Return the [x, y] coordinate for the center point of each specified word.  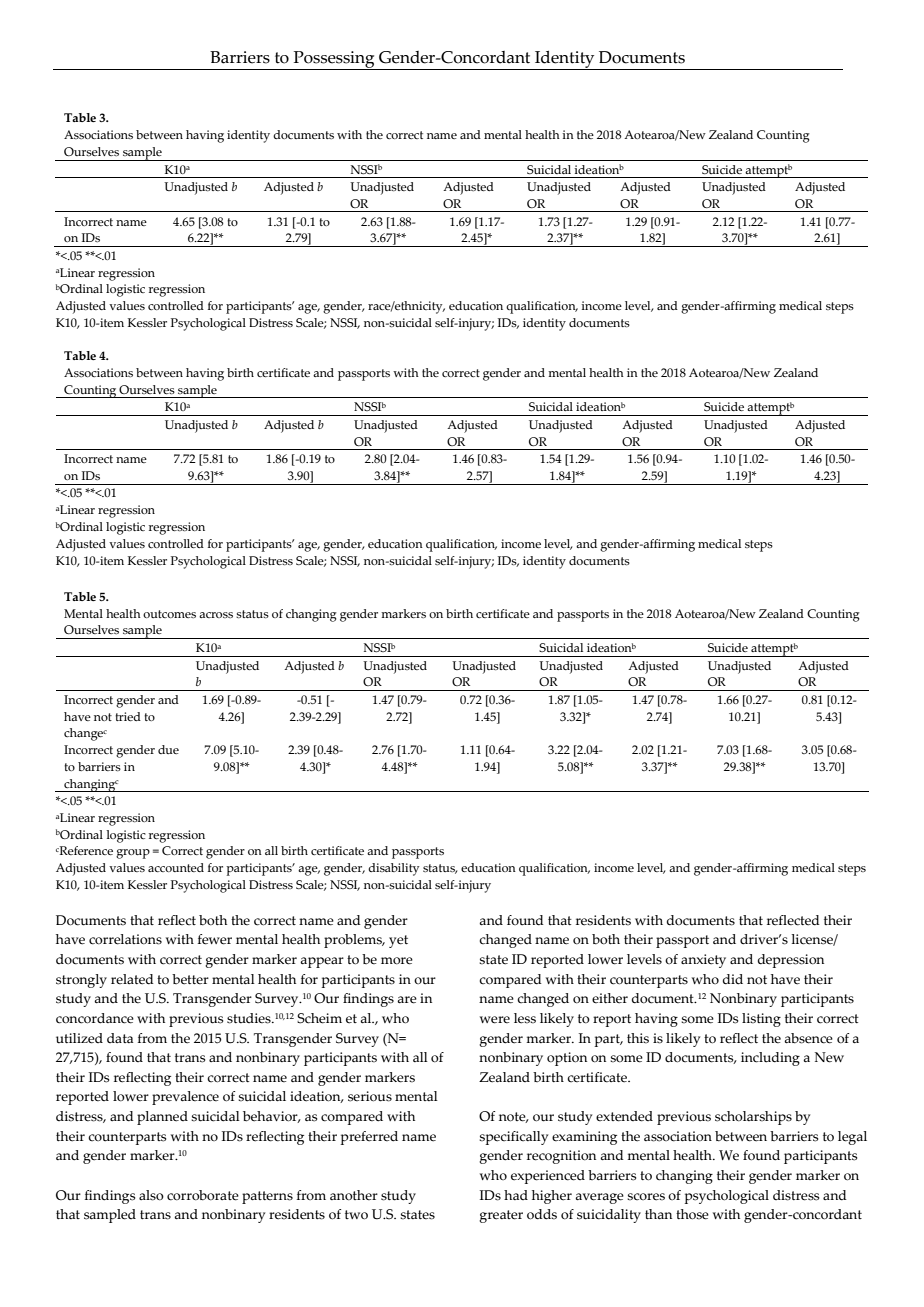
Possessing [334, 60]
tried [128, 716]
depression [791, 961]
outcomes [169, 614]
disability [393, 869]
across [216, 615]
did [733, 979]
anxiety [703, 961]
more [397, 961]
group [133, 854]
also [151, 1195]
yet [398, 941]
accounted [176, 867]
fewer [215, 939]
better [190, 979]
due [168, 749]
